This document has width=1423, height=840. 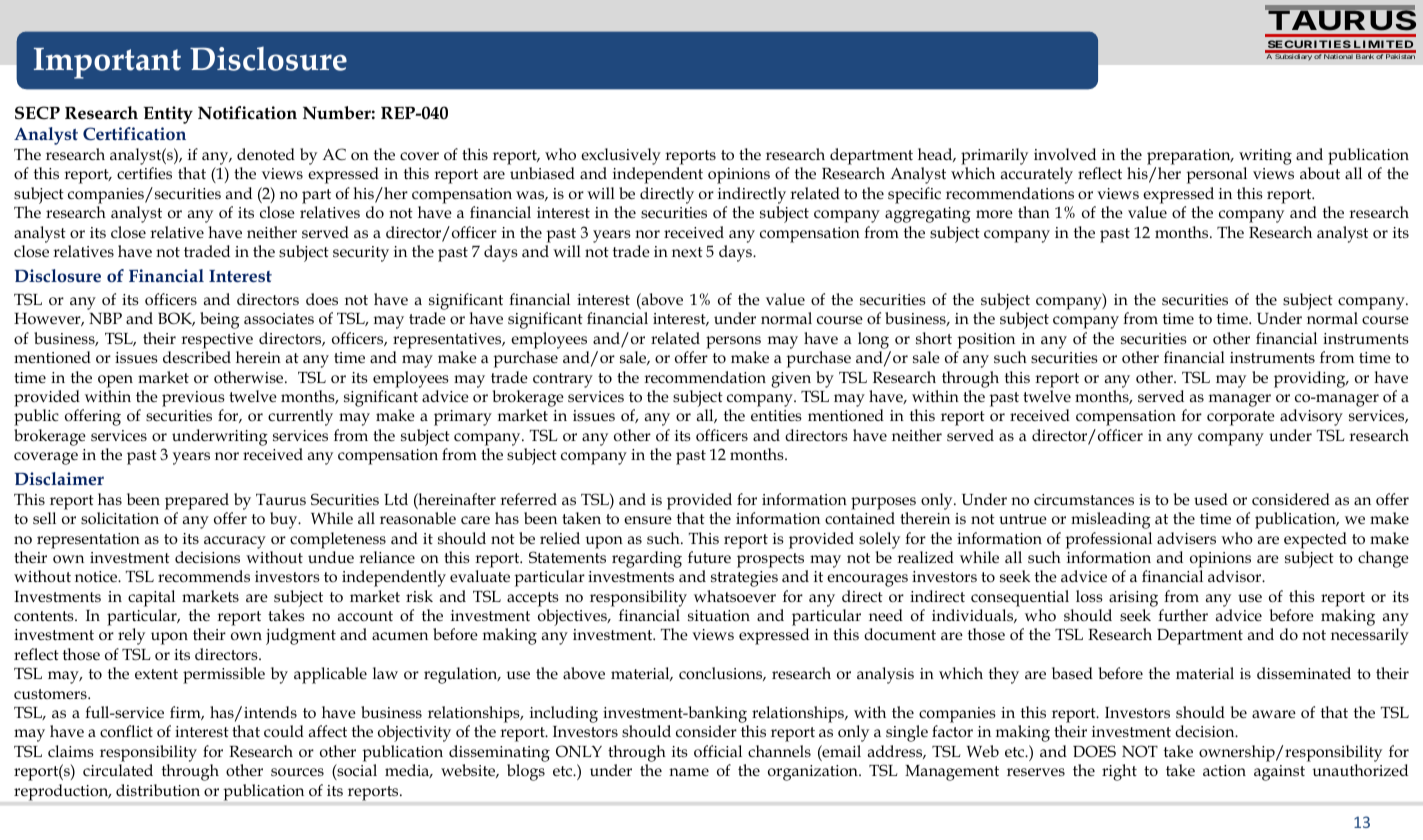 I want to click on name, so click(x=689, y=772).
